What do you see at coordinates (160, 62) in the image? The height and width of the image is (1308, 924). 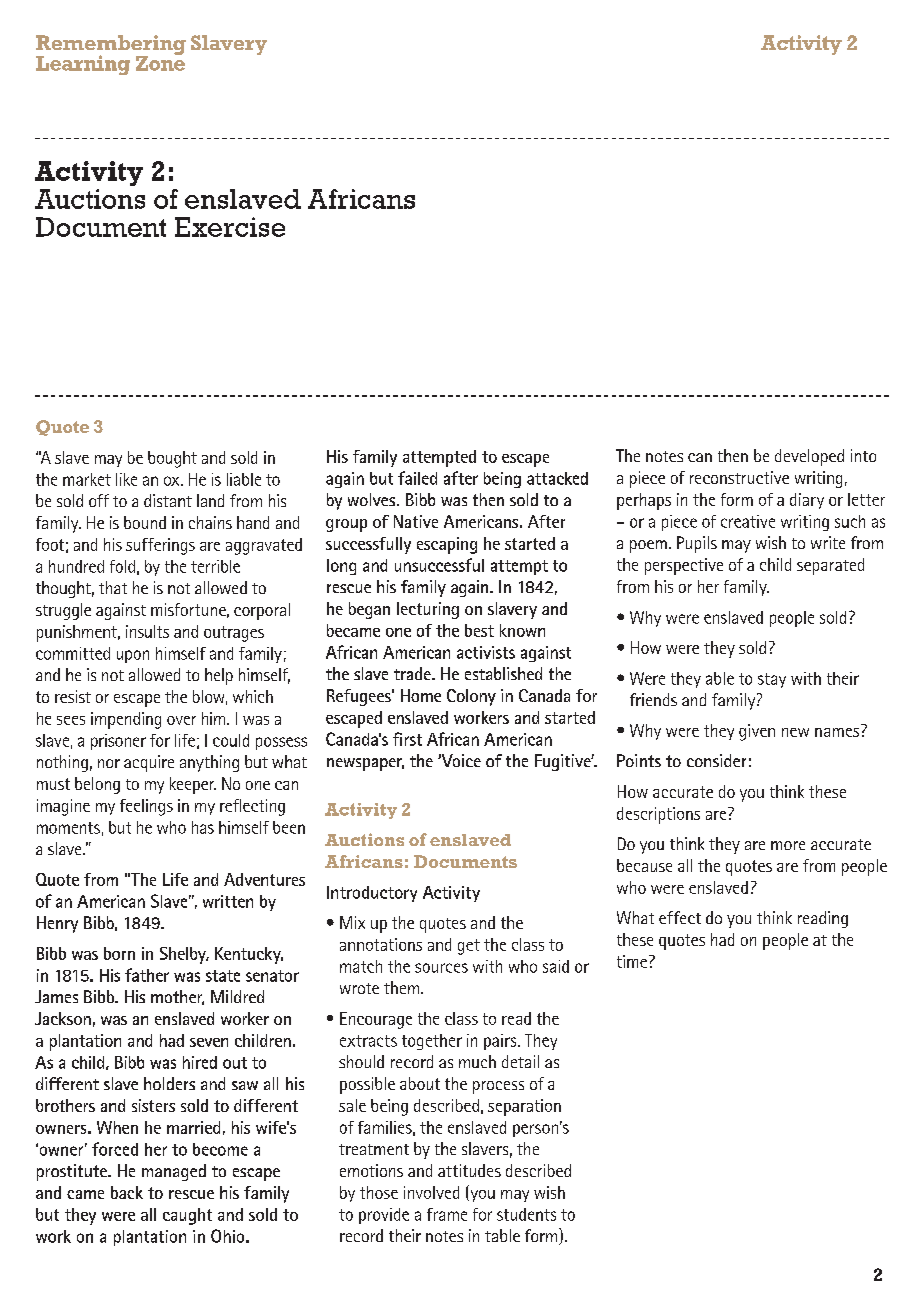 I see `Zone` at bounding box center [160, 62].
